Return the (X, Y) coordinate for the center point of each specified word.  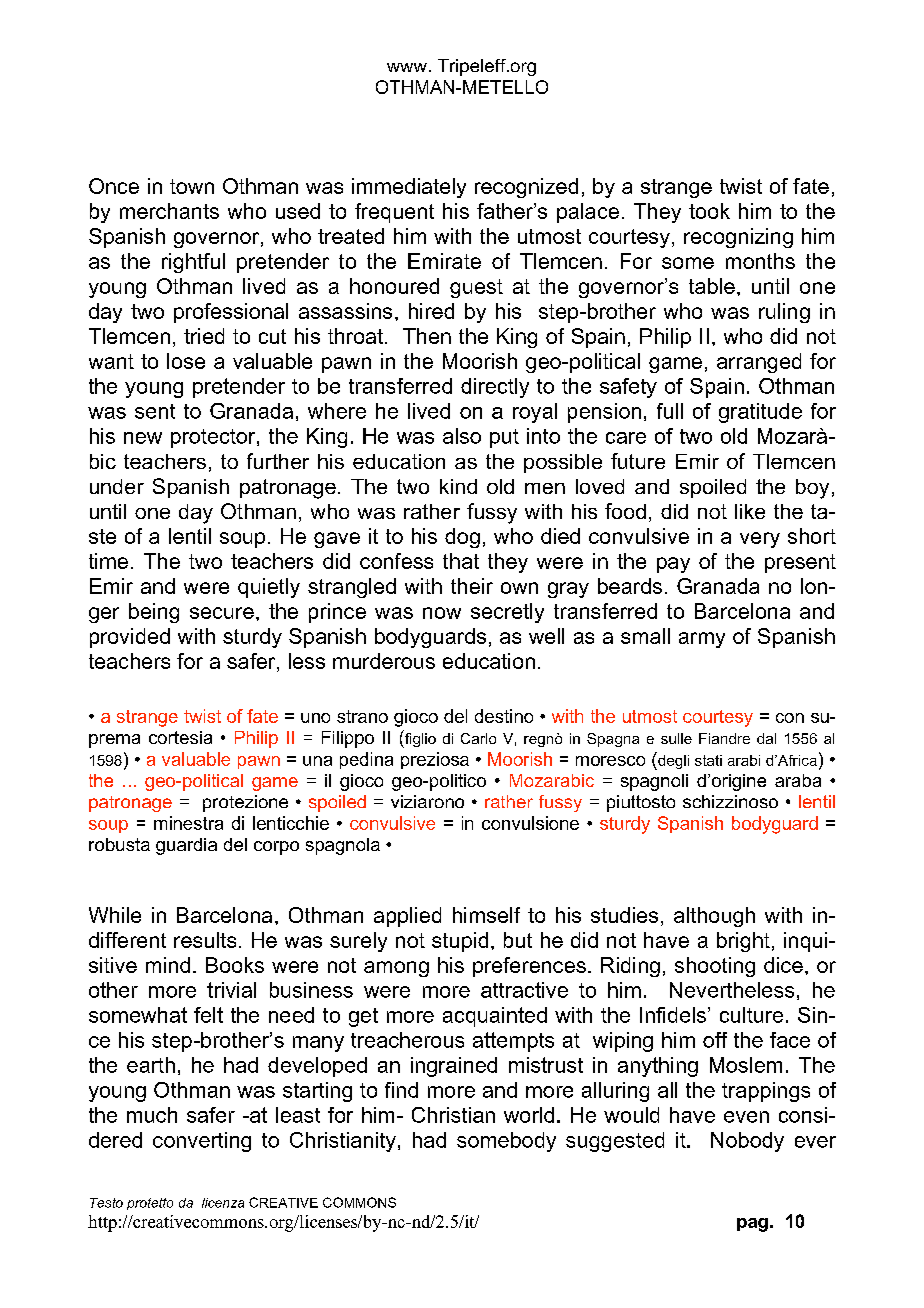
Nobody (747, 1142)
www (407, 67)
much (152, 1115)
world (529, 1115)
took (709, 211)
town (192, 186)
